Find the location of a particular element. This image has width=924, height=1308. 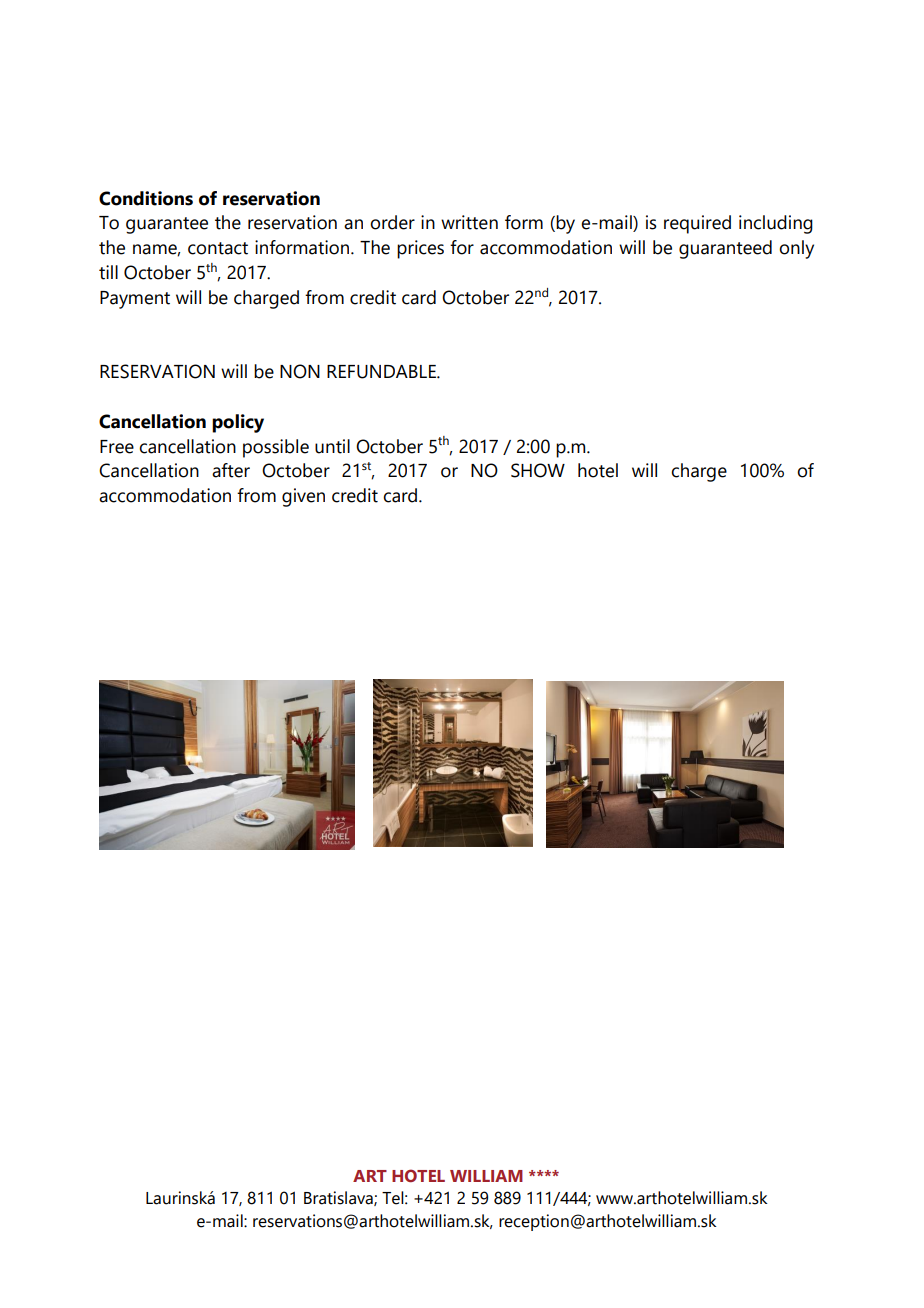

required is located at coordinates (697, 224).
